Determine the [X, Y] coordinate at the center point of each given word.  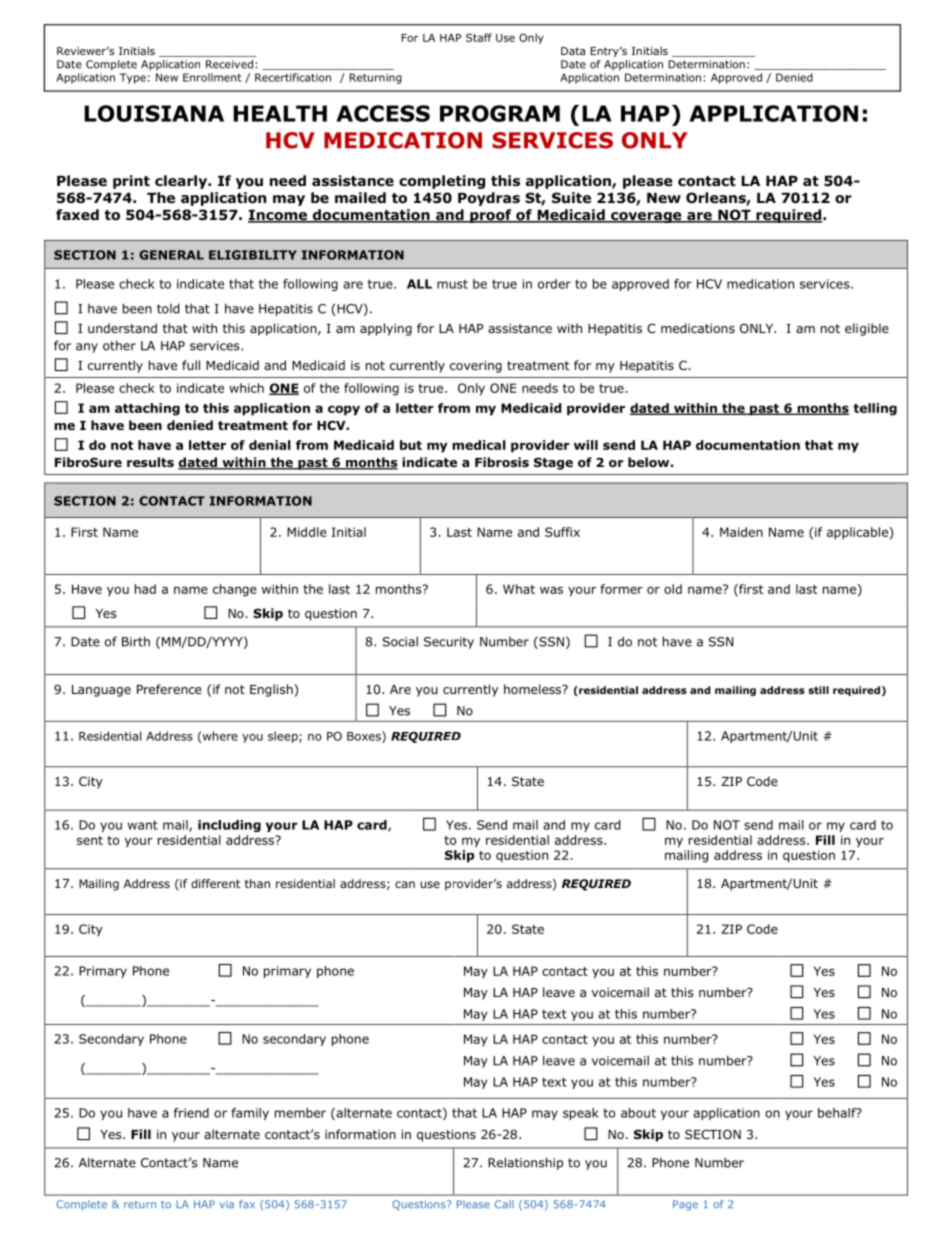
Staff [479, 37]
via [226, 1204]
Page [685, 1205]
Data [573, 51]
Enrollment [212, 77]
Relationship [525, 1163]
